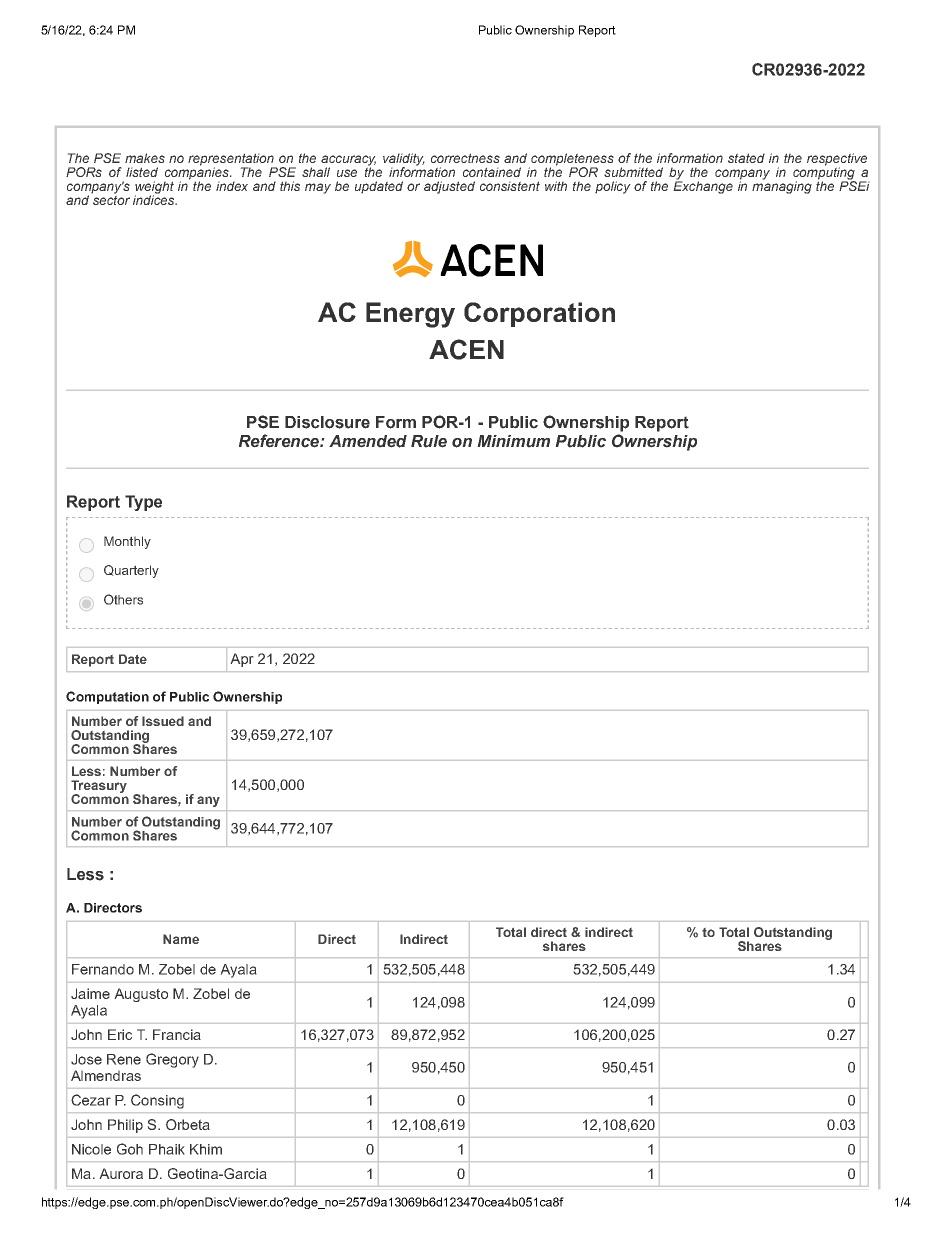 Image resolution: width=952 pixels, height=1233 pixels. Describe the element at coordinates (242, 660) in the document. I see `Apr` at that location.
